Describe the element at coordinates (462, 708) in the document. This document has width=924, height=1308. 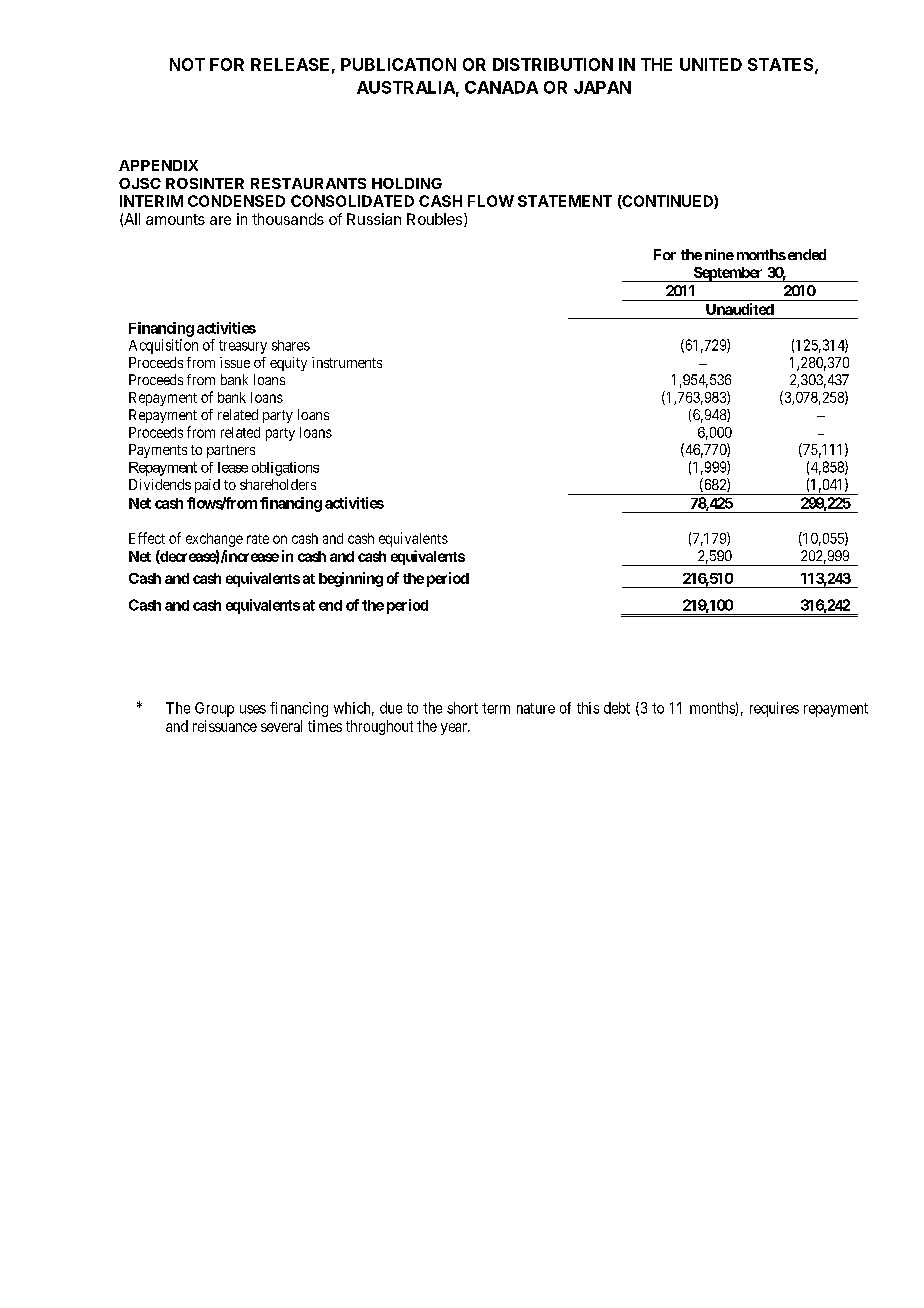
I see `short` at that location.
